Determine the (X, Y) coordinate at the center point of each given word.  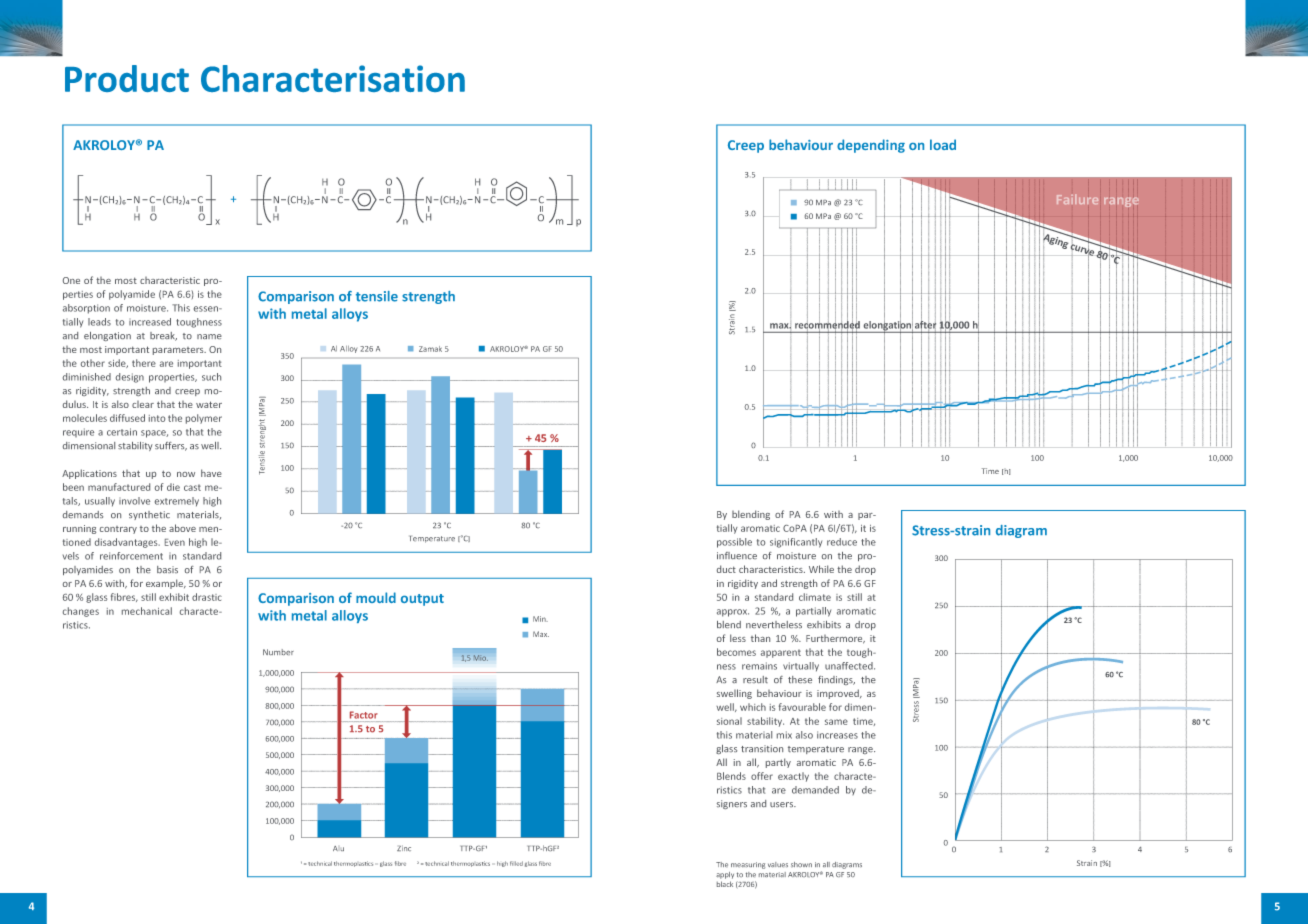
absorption (86, 309)
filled (516, 863)
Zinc (404, 848)
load (943, 144)
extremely (177, 502)
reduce (842, 542)
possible (734, 543)
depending (871, 146)
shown (801, 864)
